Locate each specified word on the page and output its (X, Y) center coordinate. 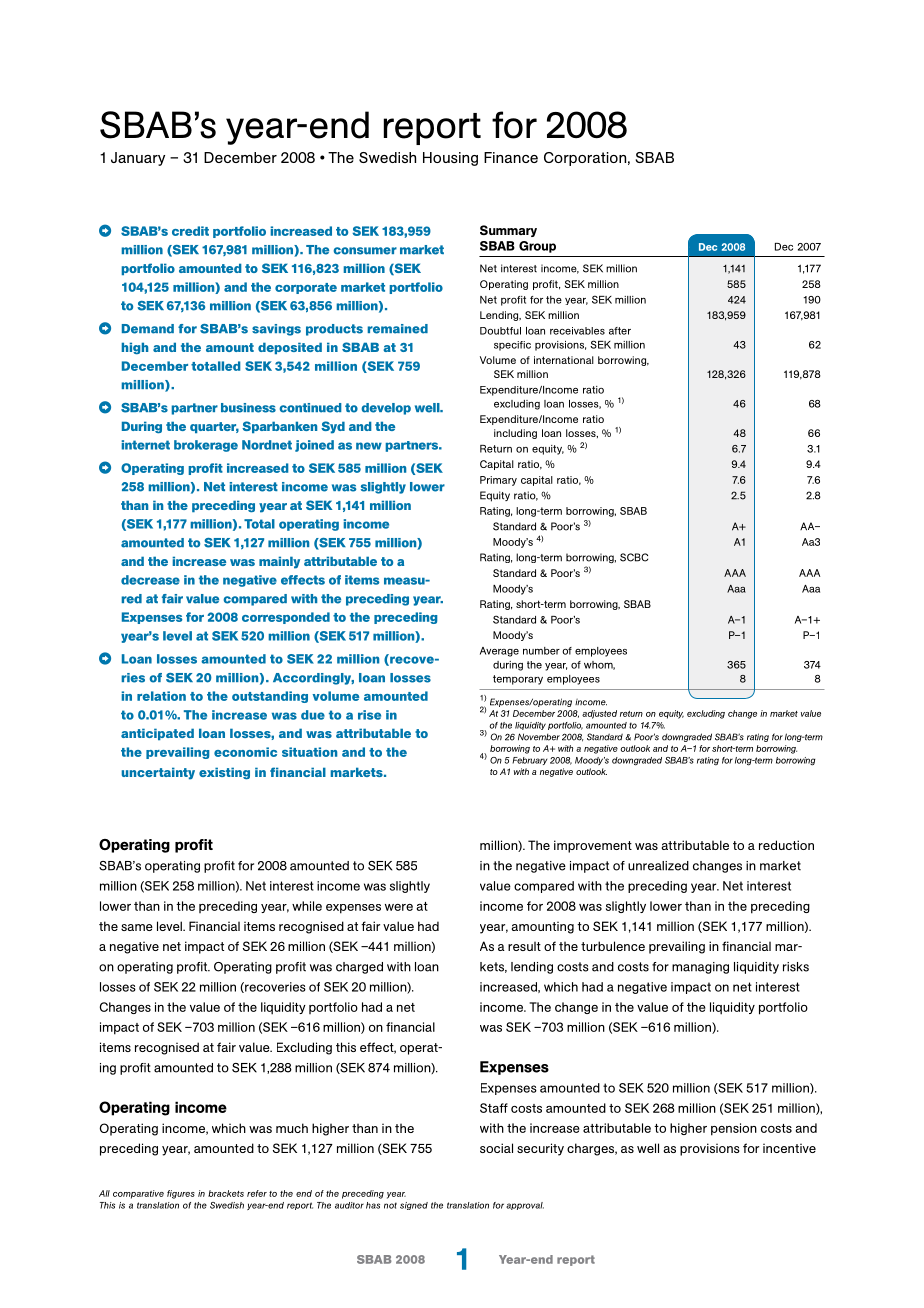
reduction (786, 845)
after (620, 331)
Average (499, 652)
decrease (150, 580)
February (529, 761)
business (248, 408)
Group (537, 247)
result (524, 946)
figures (181, 1194)
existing (224, 773)
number (541, 651)
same (137, 927)
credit (190, 231)
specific (512, 346)
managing (700, 968)
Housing (450, 159)
